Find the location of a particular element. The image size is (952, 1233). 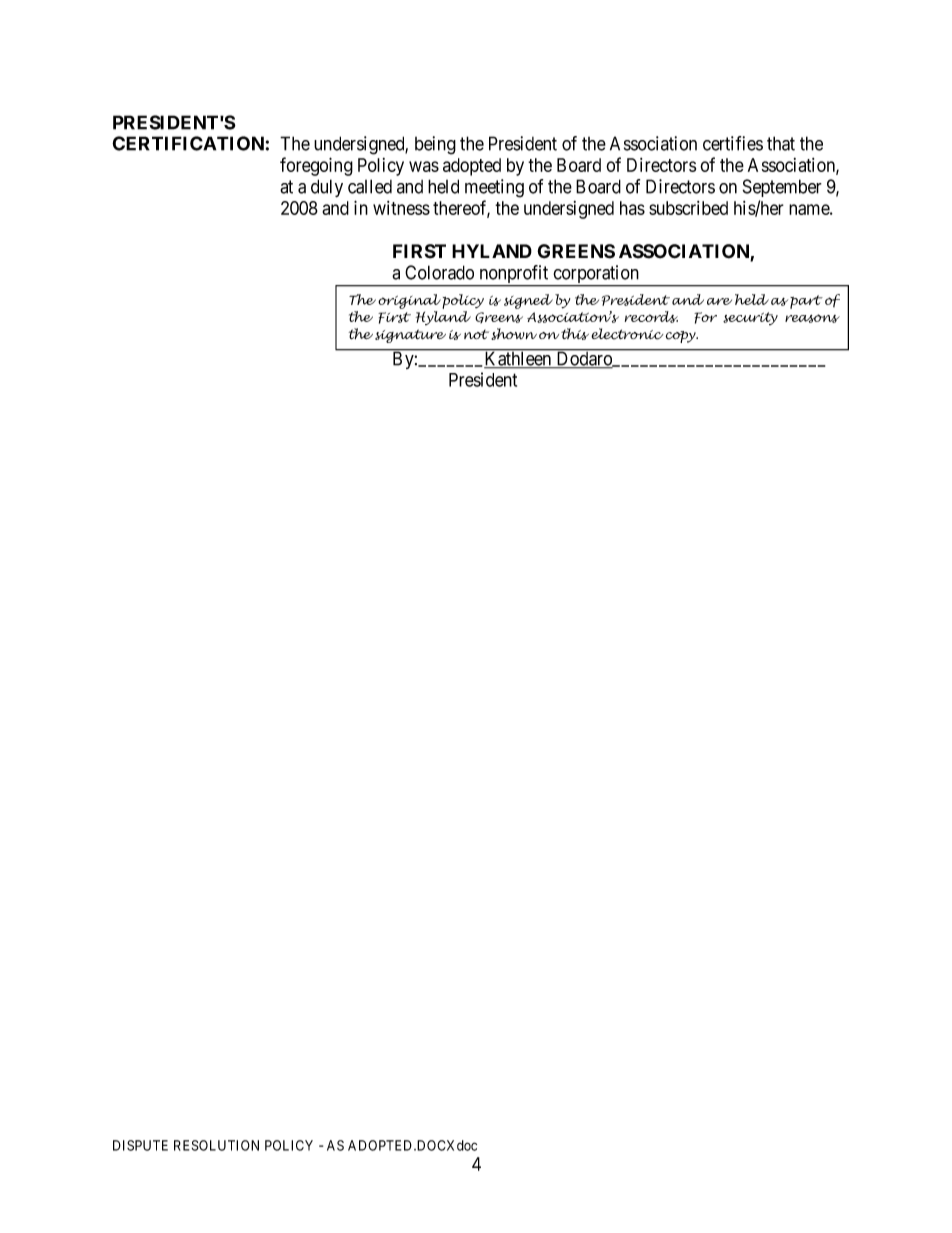

meeting is located at coordinates (494, 188).
